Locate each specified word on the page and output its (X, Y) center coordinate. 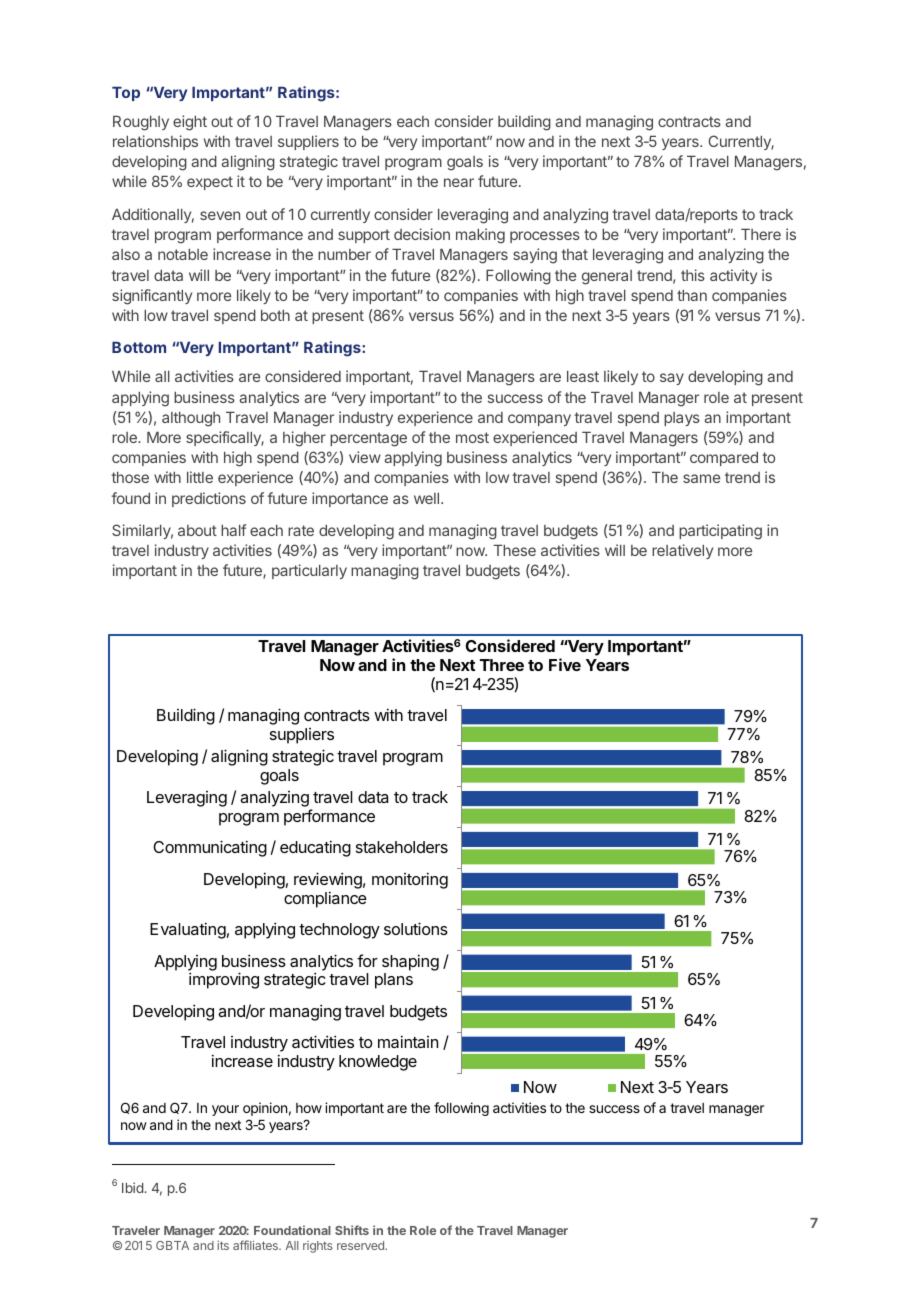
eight (190, 123)
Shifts (352, 1230)
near (459, 182)
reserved (361, 1245)
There (761, 234)
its (223, 1245)
